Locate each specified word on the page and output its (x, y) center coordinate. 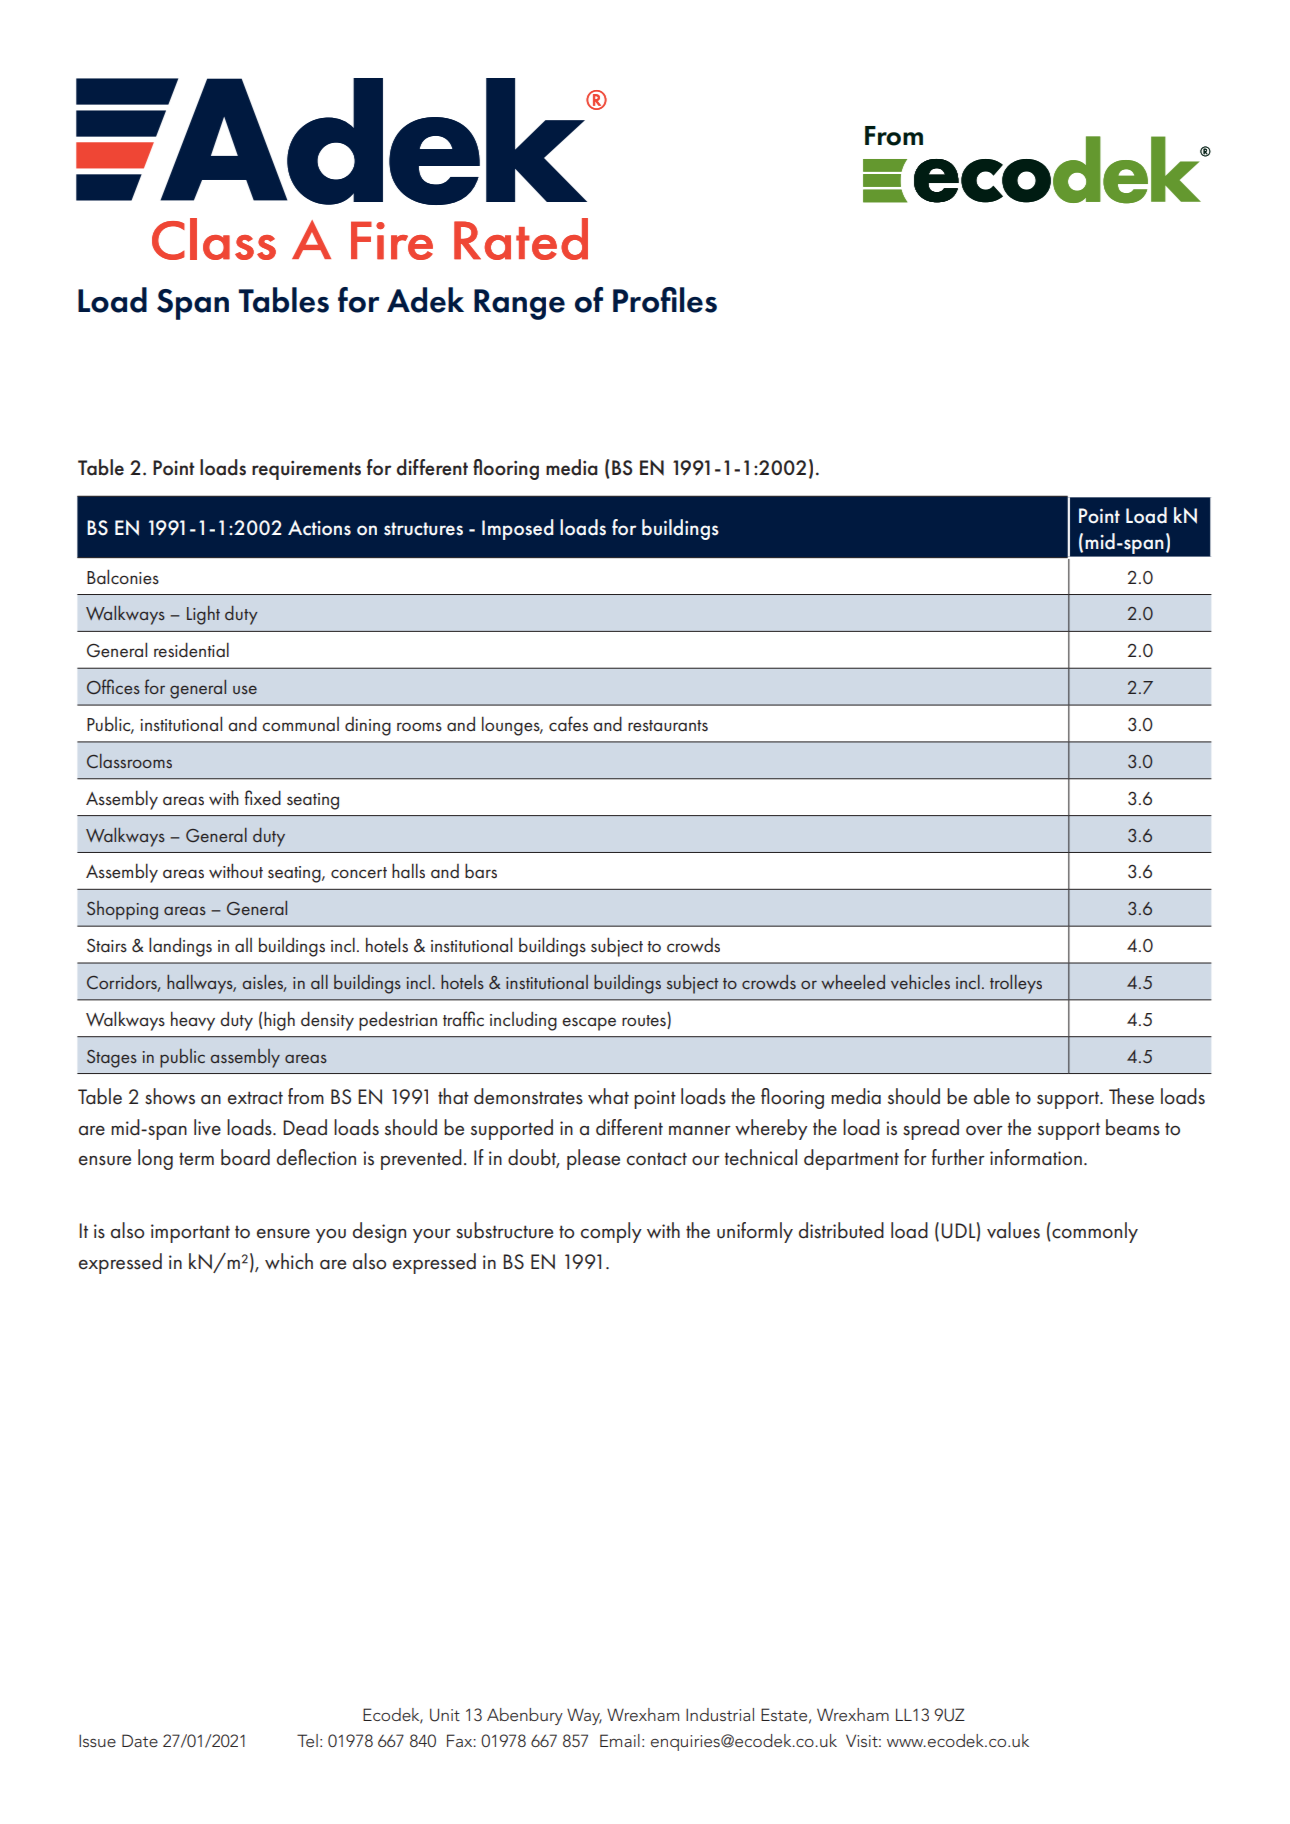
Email (620, 1740)
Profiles (665, 300)
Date (140, 1740)
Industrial (720, 1714)
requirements (306, 470)
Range (519, 304)
